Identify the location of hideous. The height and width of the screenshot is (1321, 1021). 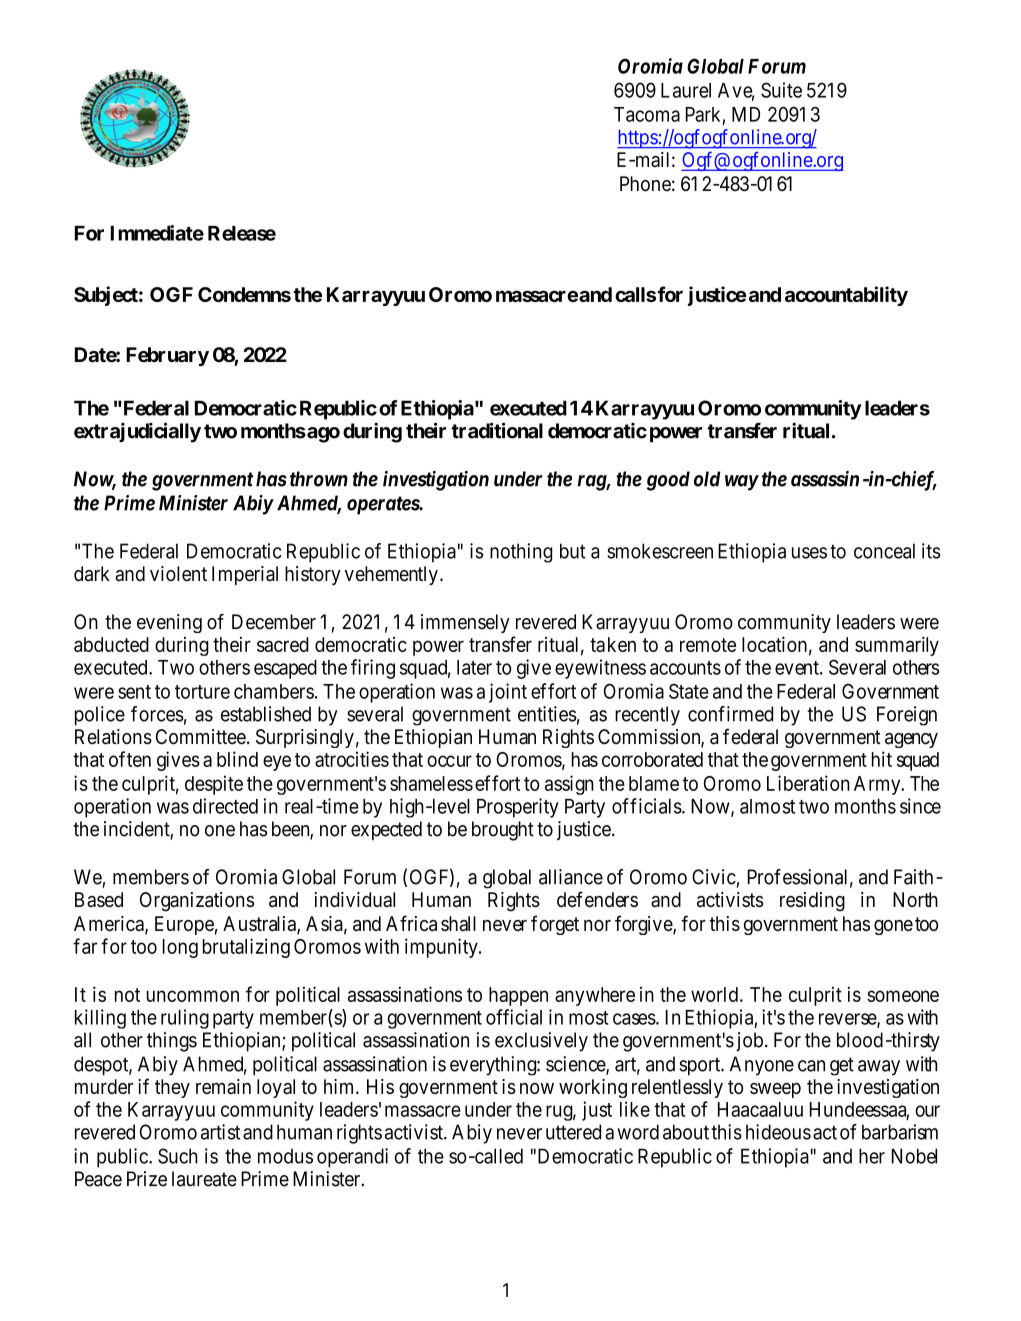
(778, 1132).
